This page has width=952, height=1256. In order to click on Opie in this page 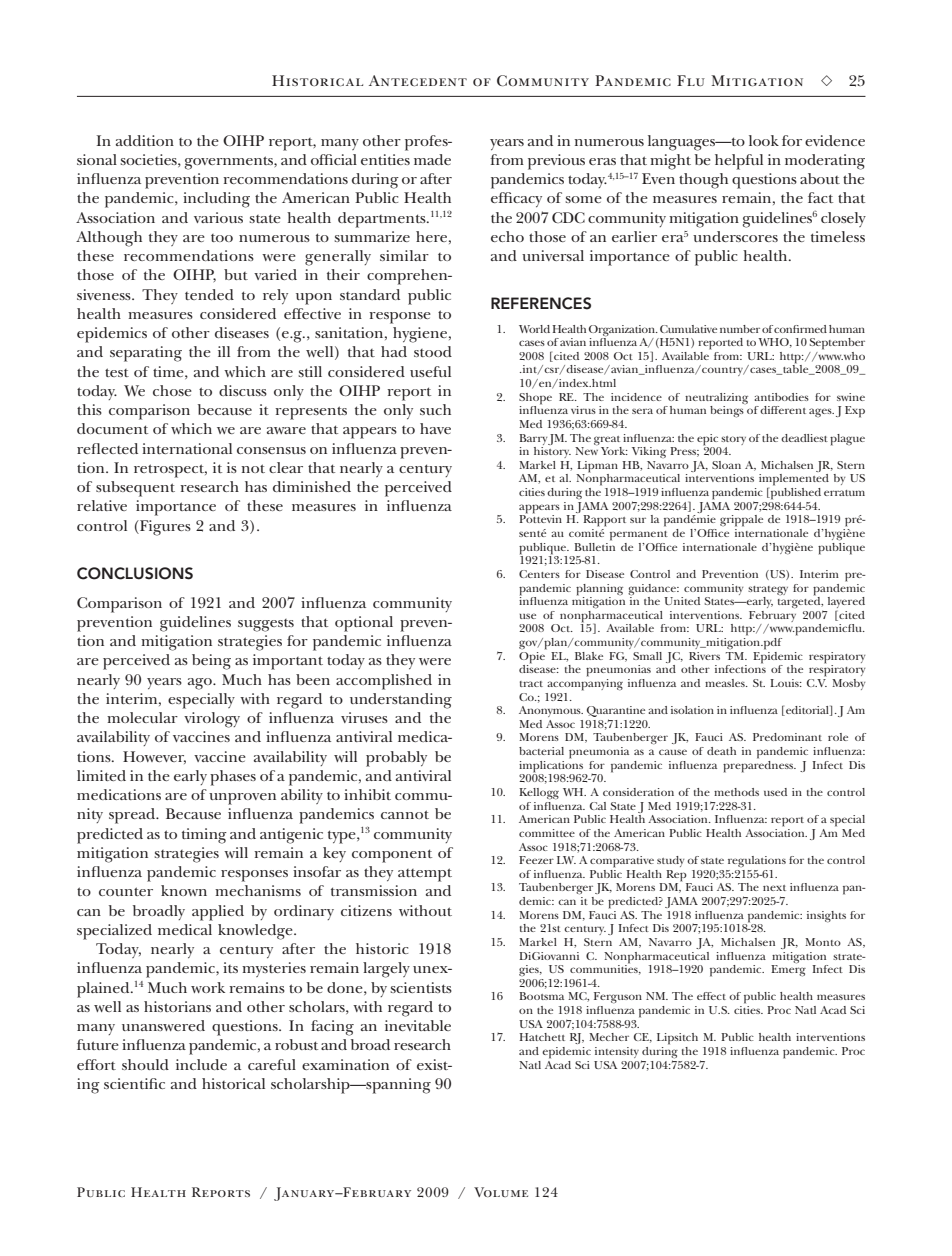, I will do `click(533, 656)`.
